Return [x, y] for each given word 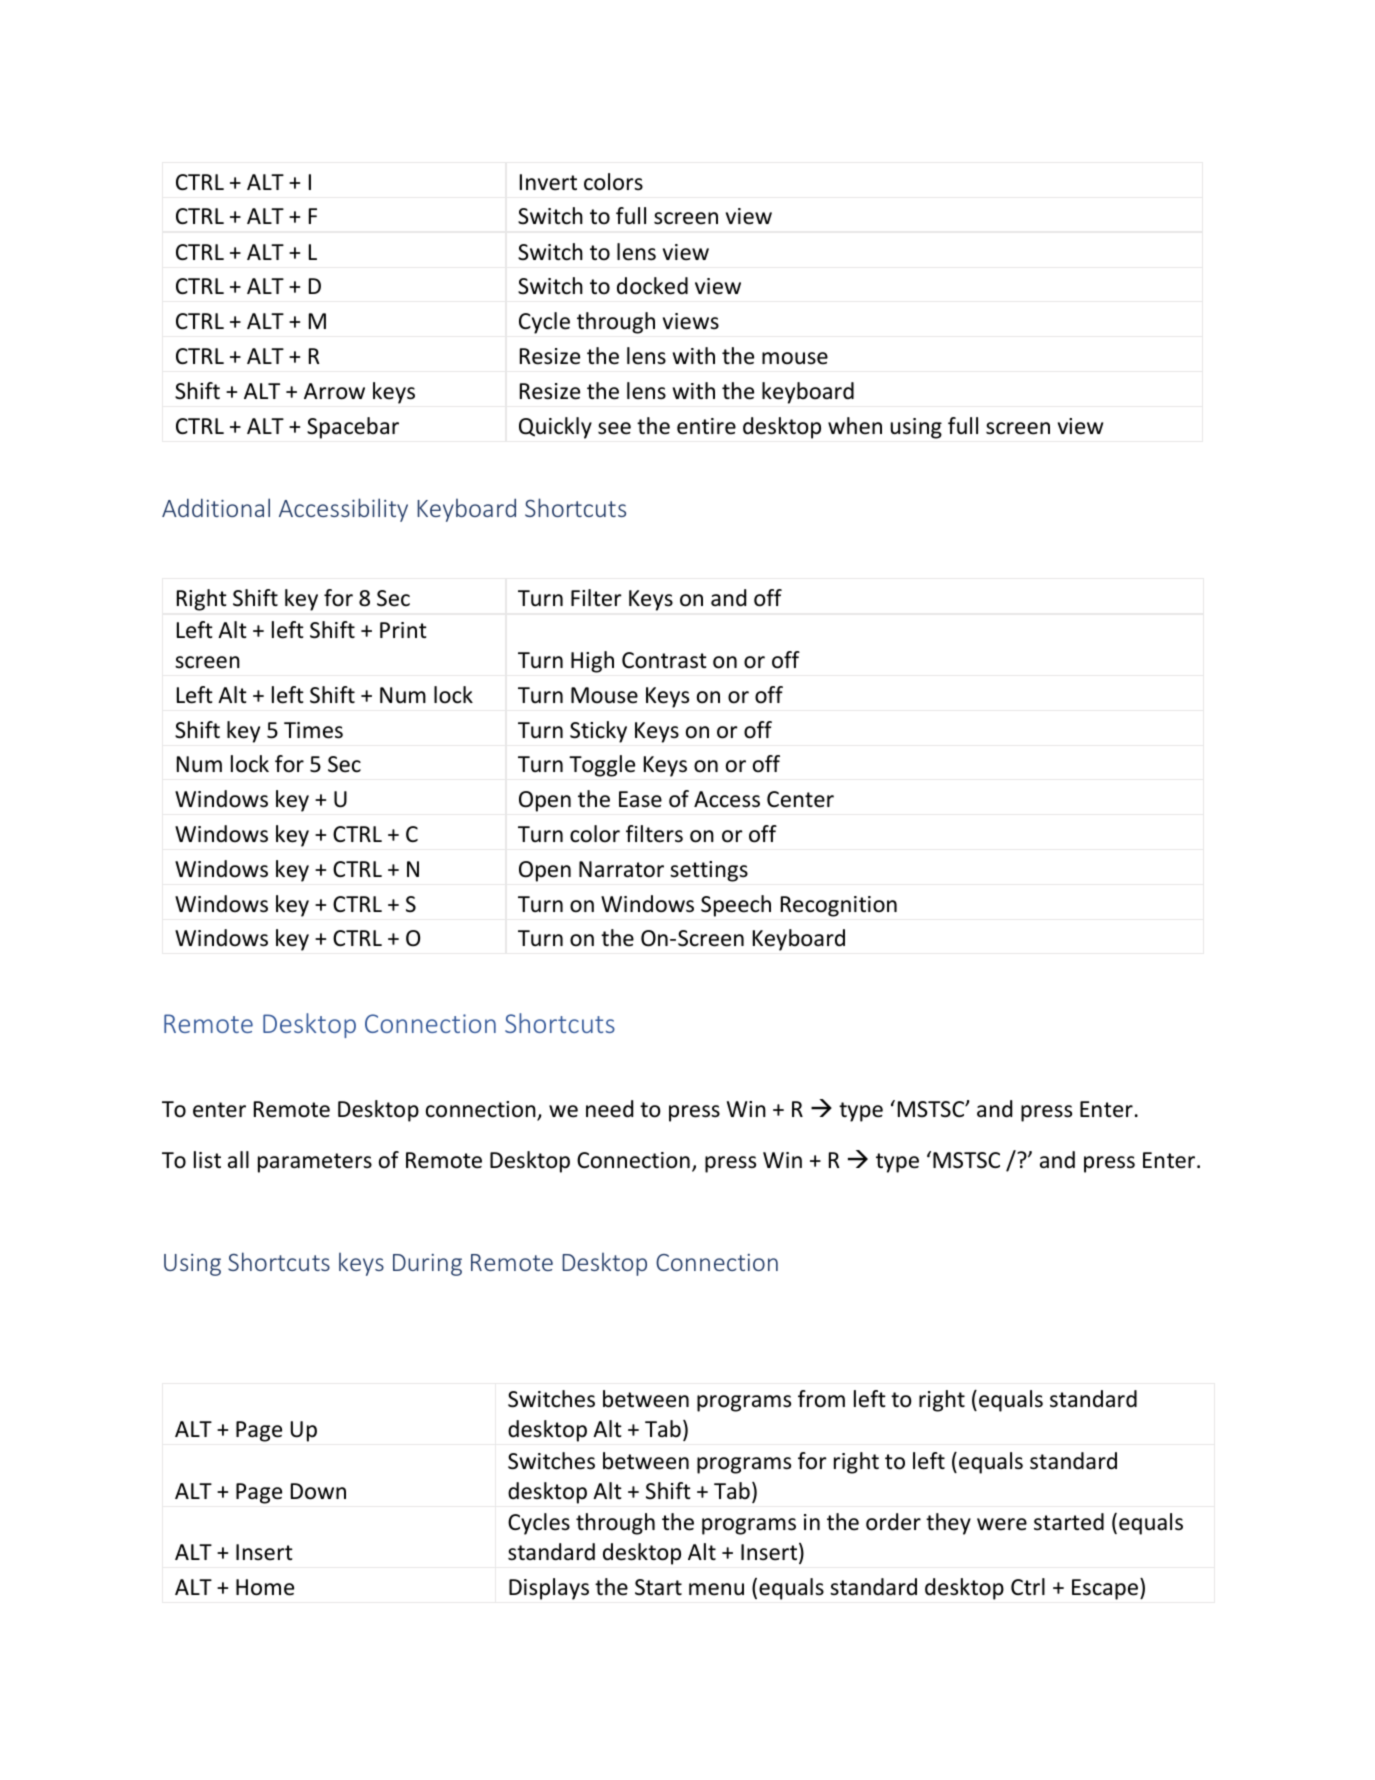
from [821, 1399]
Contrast [664, 660]
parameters [315, 1163]
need [609, 1109]
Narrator [621, 869]
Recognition [839, 906]
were [1002, 1524]
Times [313, 730]
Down [318, 1491]
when [855, 426]
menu [716, 1589]
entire [706, 426]
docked [652, 286]
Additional [216, 507]
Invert [548, 182]
